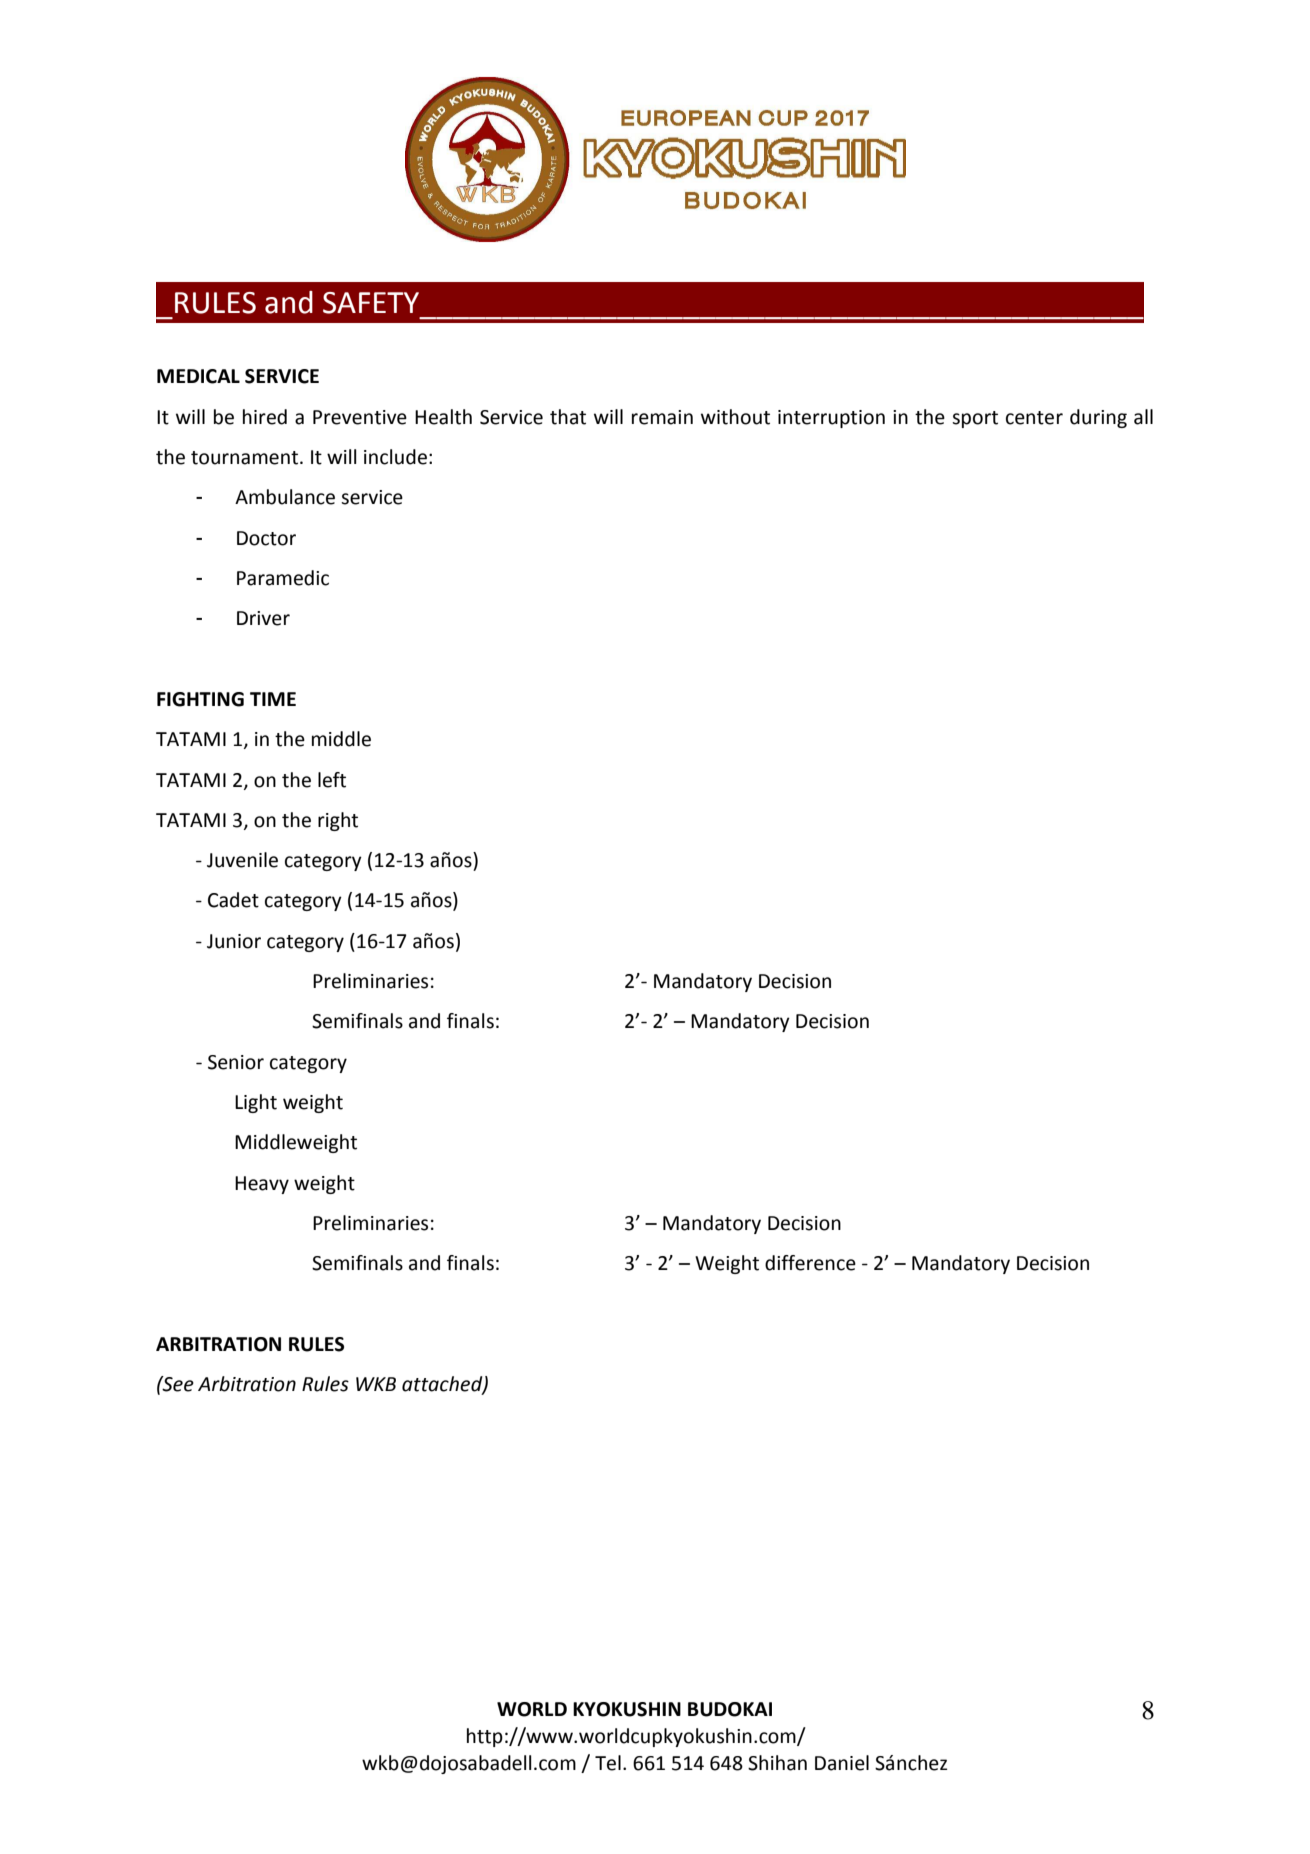 The image size is (1310, 1854). I want to click on hired, so click(265, 417).
